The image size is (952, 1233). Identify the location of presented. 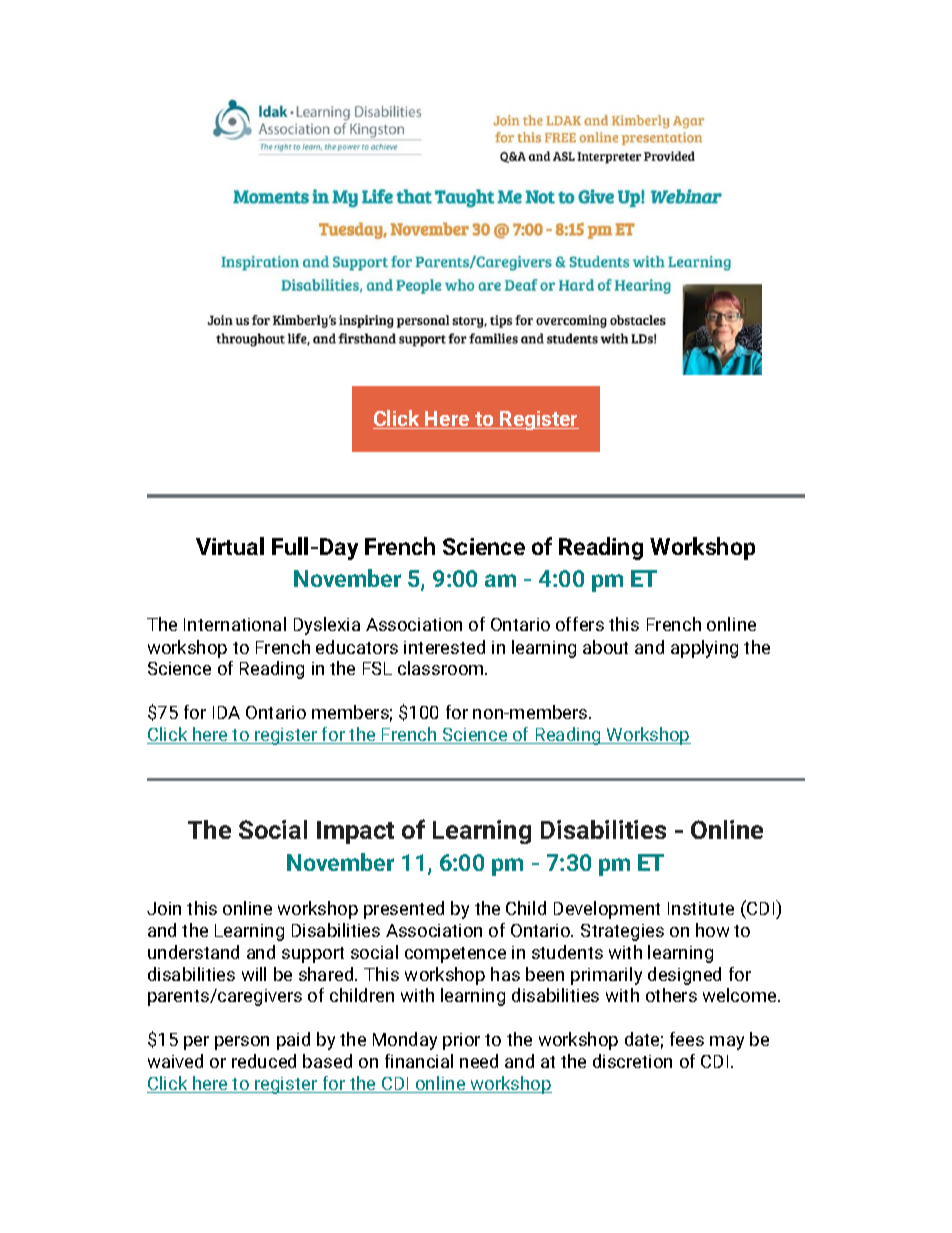
(404, 910).
